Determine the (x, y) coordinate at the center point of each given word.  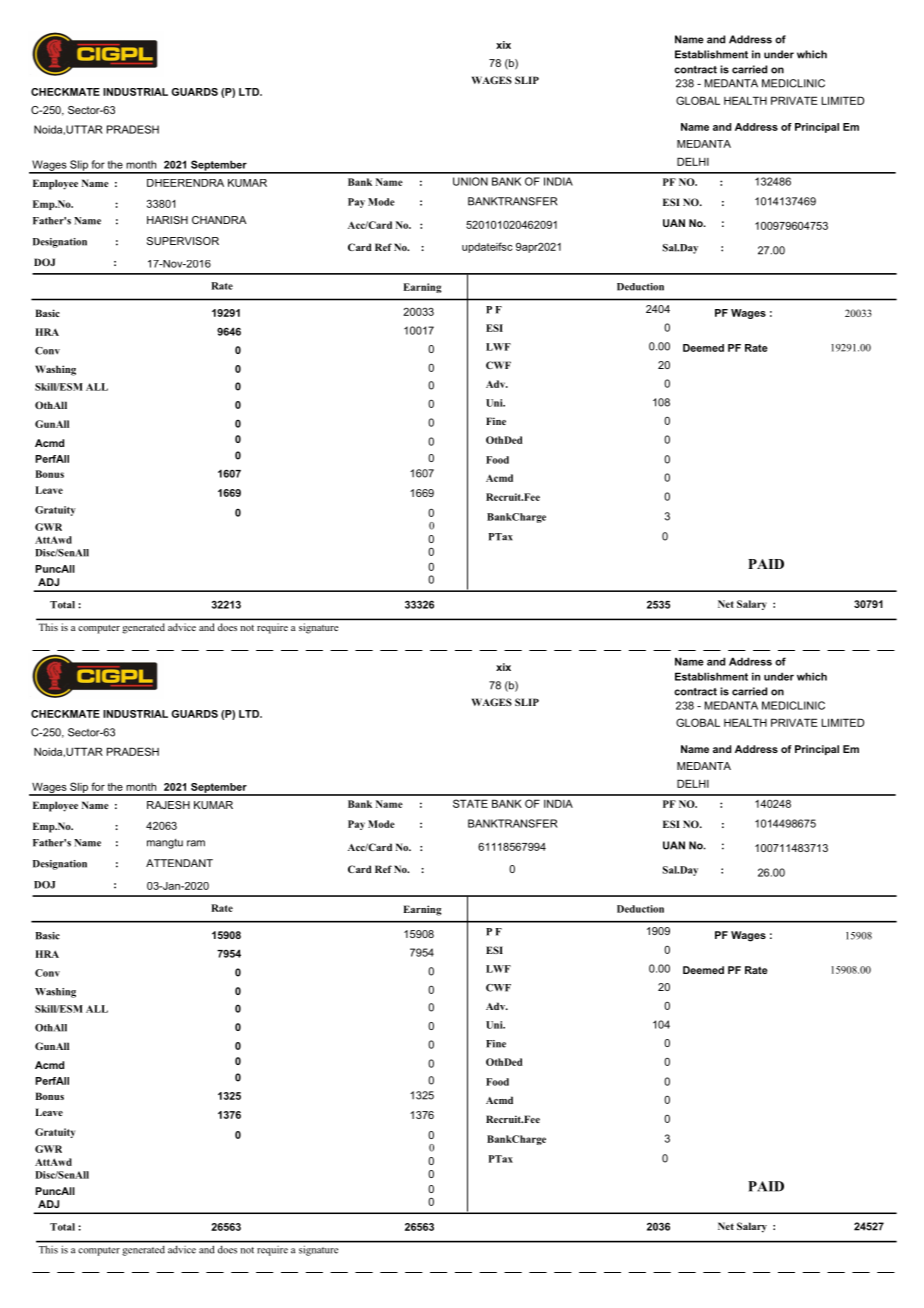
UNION (470, 181)
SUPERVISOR (183, 241)
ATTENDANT (179, 863)
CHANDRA (219, 220)
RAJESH (168, 805)
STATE (470, 803)
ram (196, 843)
